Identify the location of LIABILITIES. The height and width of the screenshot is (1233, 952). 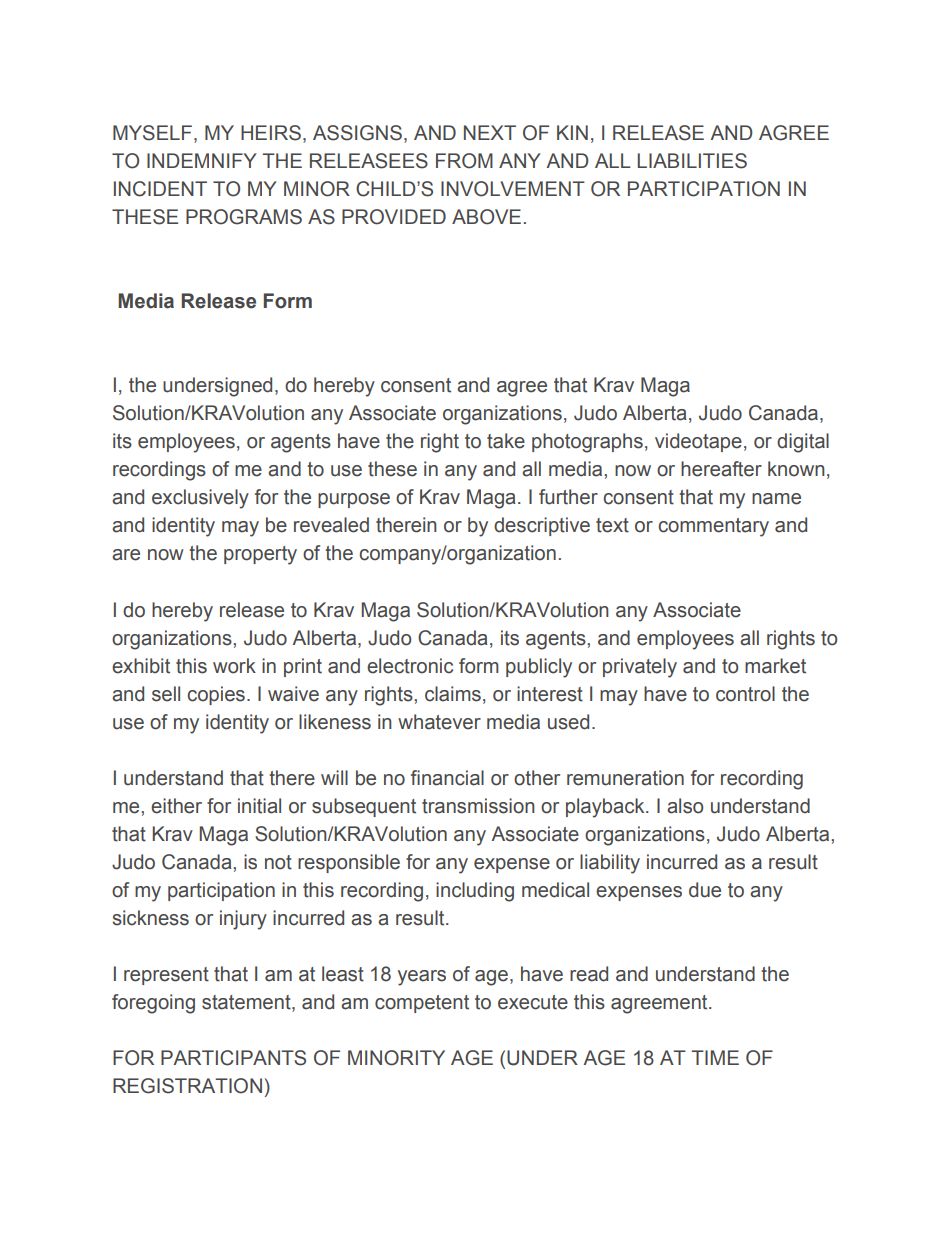
(692, 161).
